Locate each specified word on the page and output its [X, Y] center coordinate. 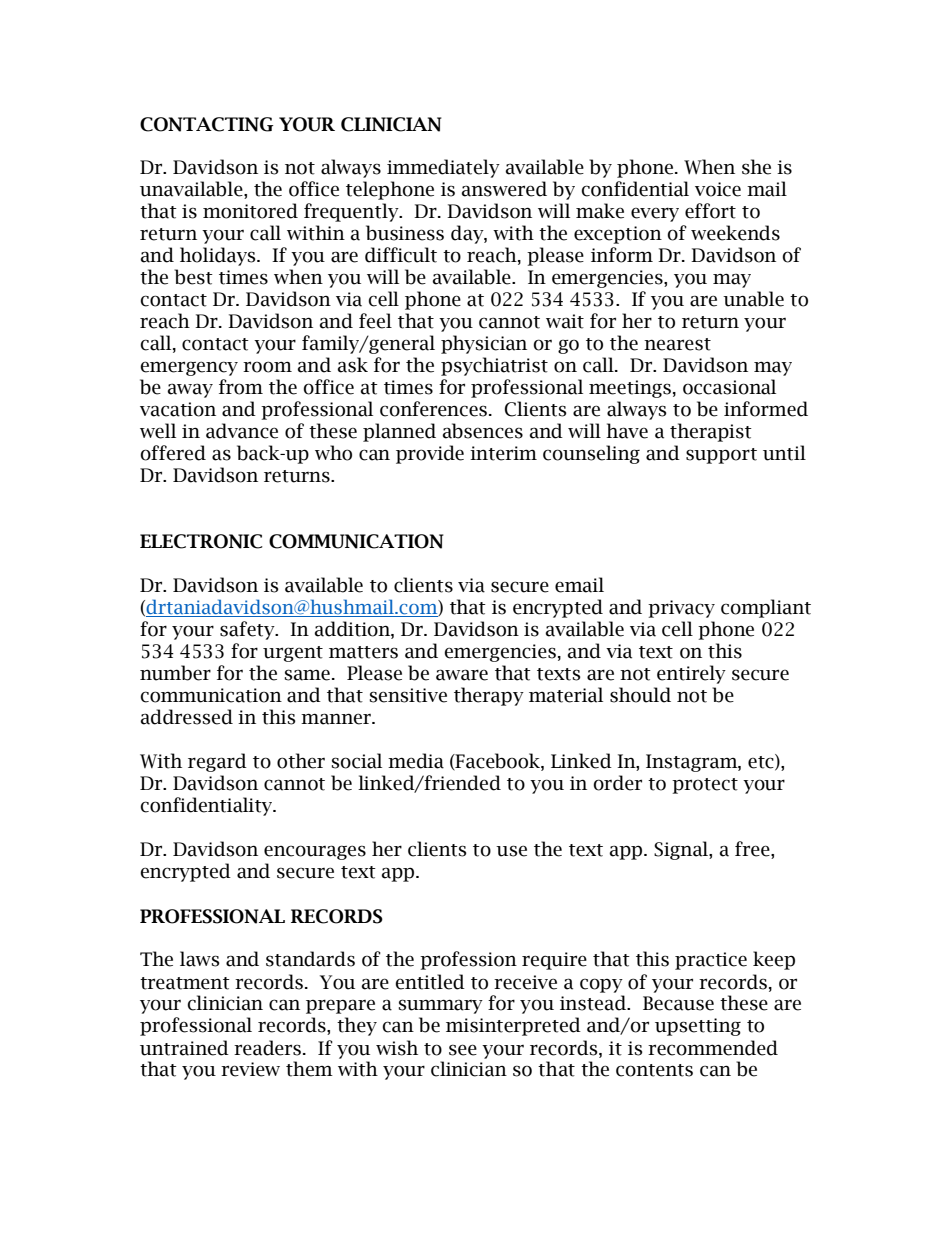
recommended [713, 1048]
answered [504, 189]
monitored [250, 211]
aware [462, 675]
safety [248, 630]
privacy [681, 609]
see [463, 1050]
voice [718, 189]
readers [269, 1048]
